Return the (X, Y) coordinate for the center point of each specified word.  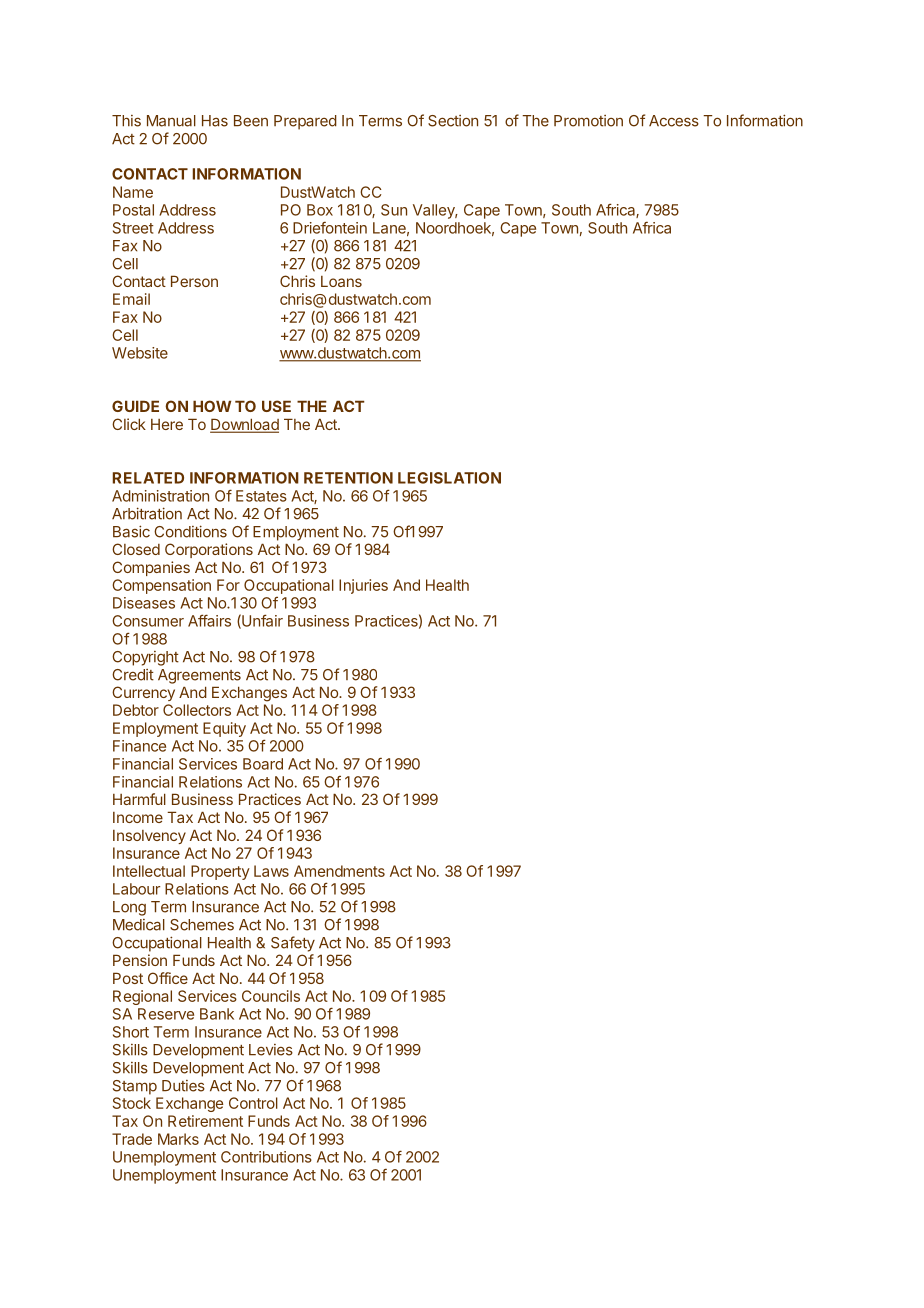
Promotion (588, 121)
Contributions (266, 1157)
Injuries (363, 586)
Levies (271, 1050)
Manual (171, 121)
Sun (394, 210)
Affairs (209, 620)
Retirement (205, 1121)
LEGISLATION (449, 478)
